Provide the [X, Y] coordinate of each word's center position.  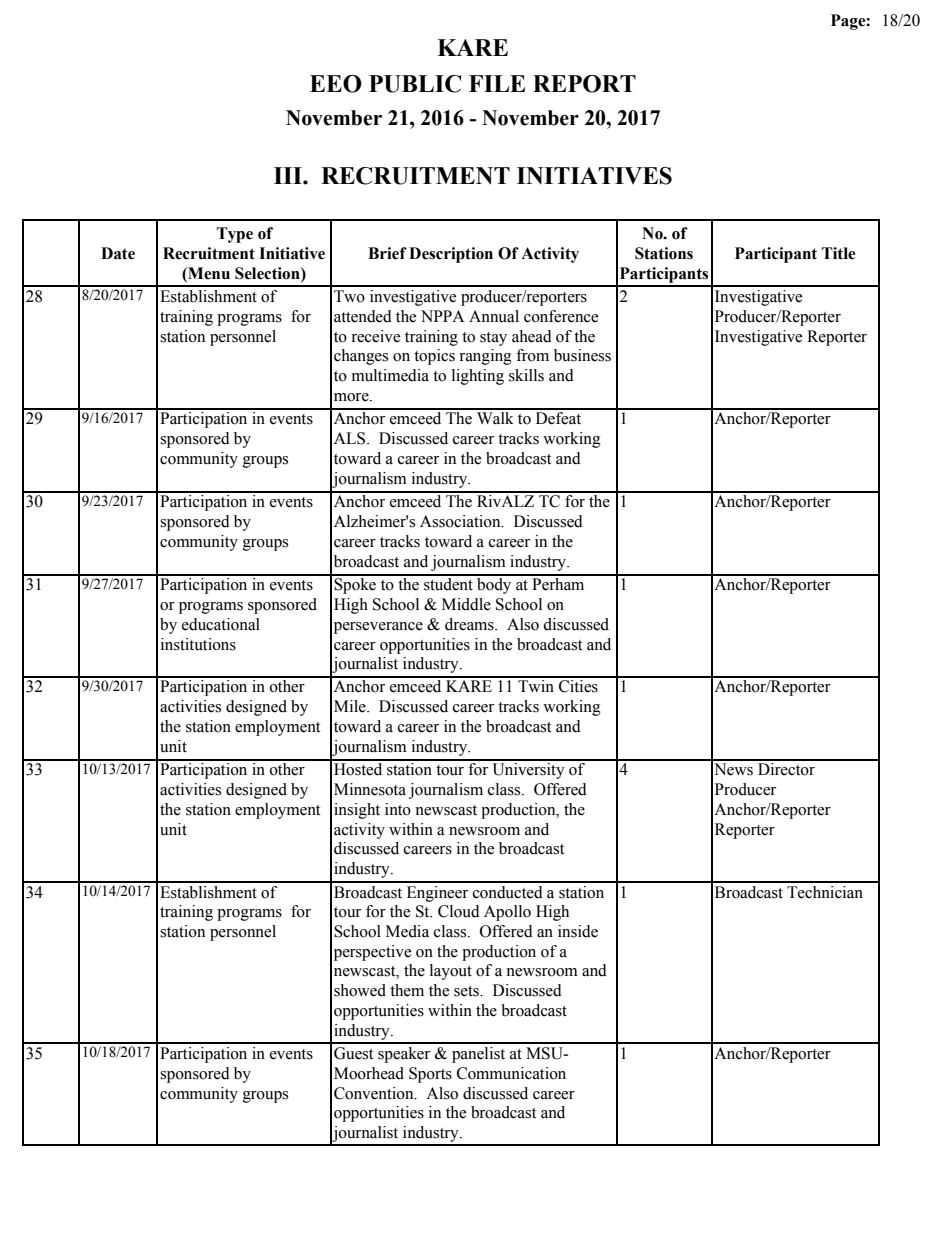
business [582, 355]
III [289, 175]
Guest [353, 1053]
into [398, 809]
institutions [198, 644]
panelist [478, 1055]
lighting [478, 377]
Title [838, 253]
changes [361, 357]
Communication [511, 1073]
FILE [497, 83]
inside [578, 931]
